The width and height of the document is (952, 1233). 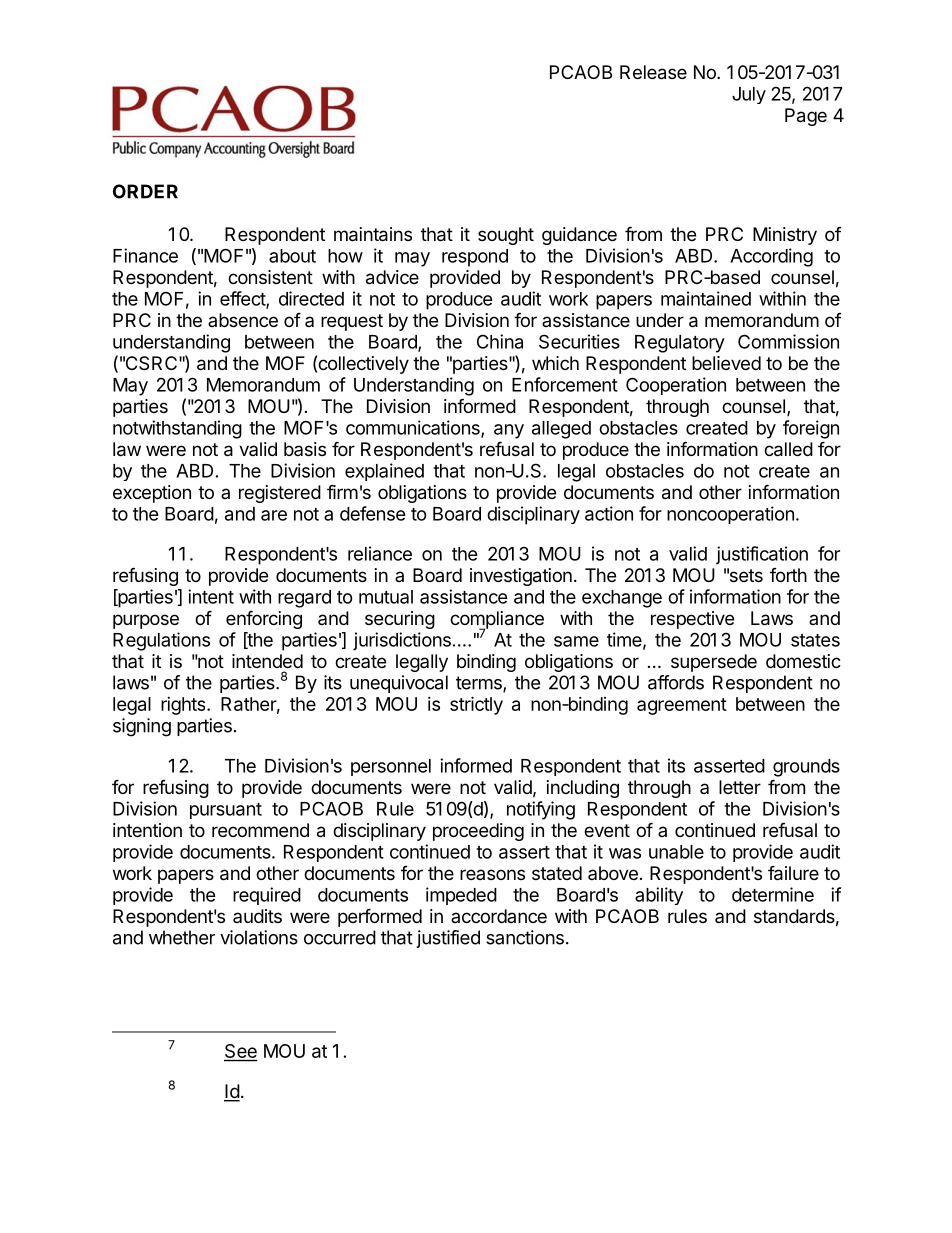 What do you see at coordinates (653, 72) in the document?
I see `Release` at bounding box center [653, 72].
